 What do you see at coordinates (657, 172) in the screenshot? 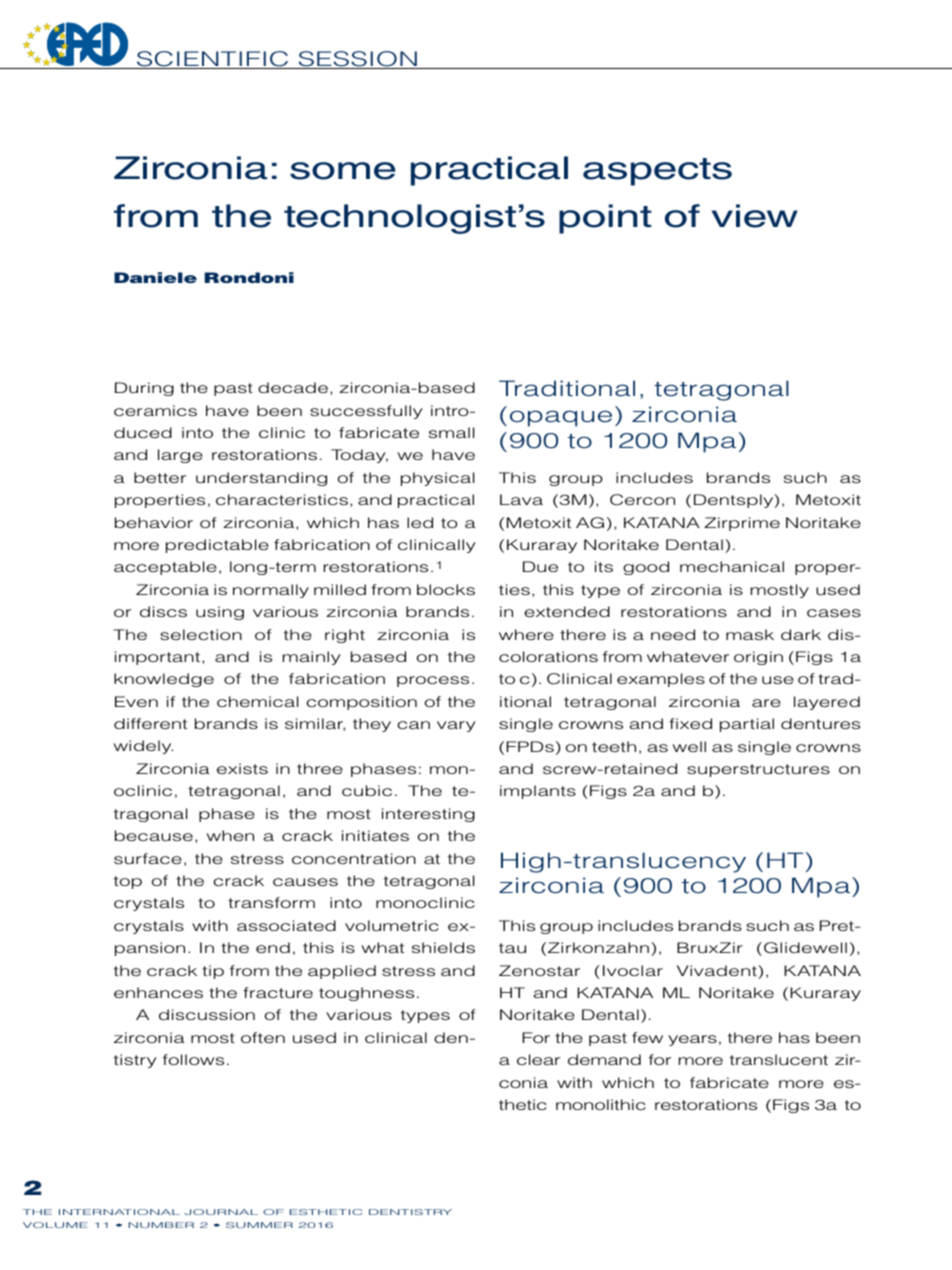
I see `aspects` at bounding box center [657, 172].
